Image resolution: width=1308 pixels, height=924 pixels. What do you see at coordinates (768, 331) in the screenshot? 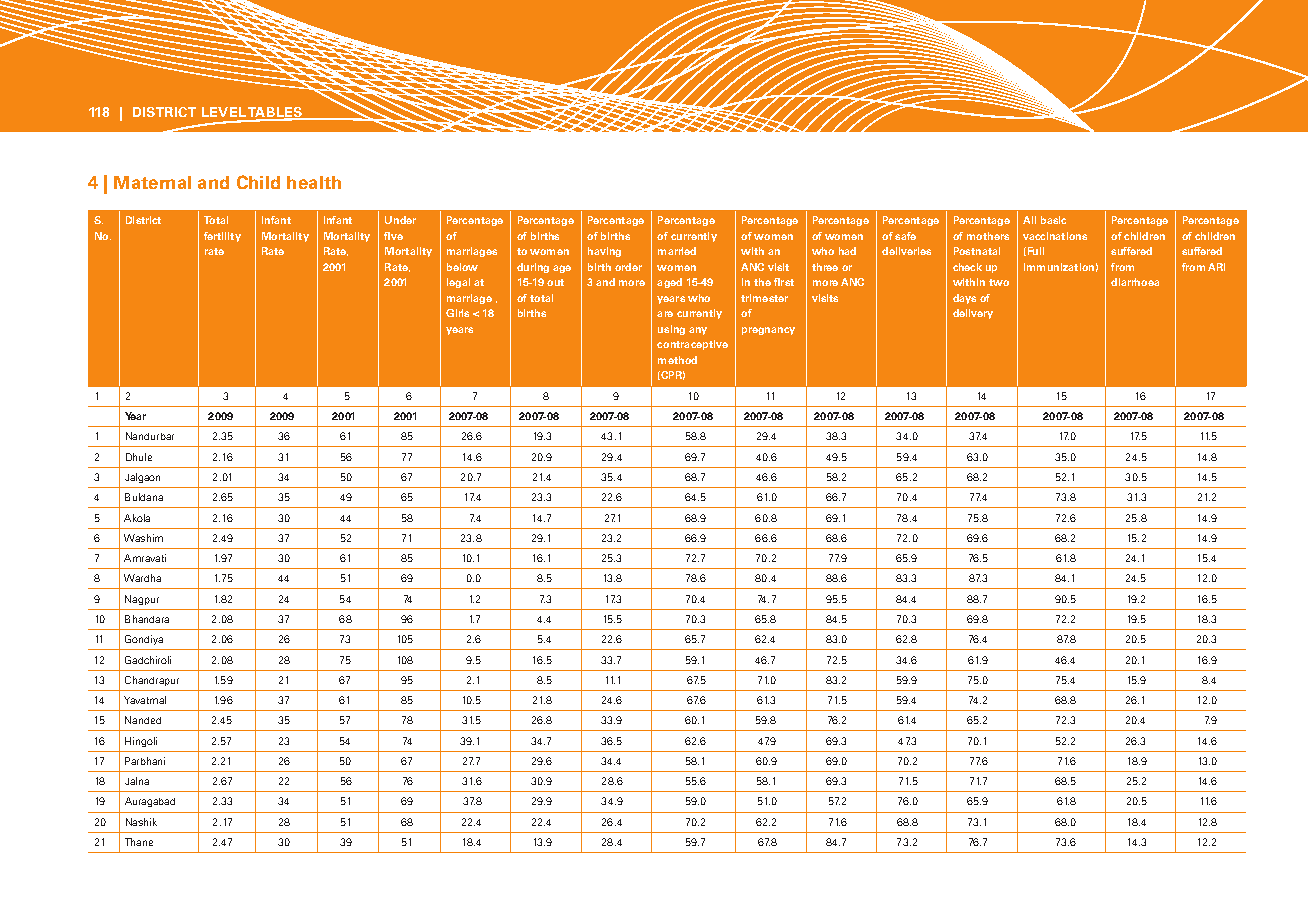
I see `pregnancy` at bounding box center [768, 331].
